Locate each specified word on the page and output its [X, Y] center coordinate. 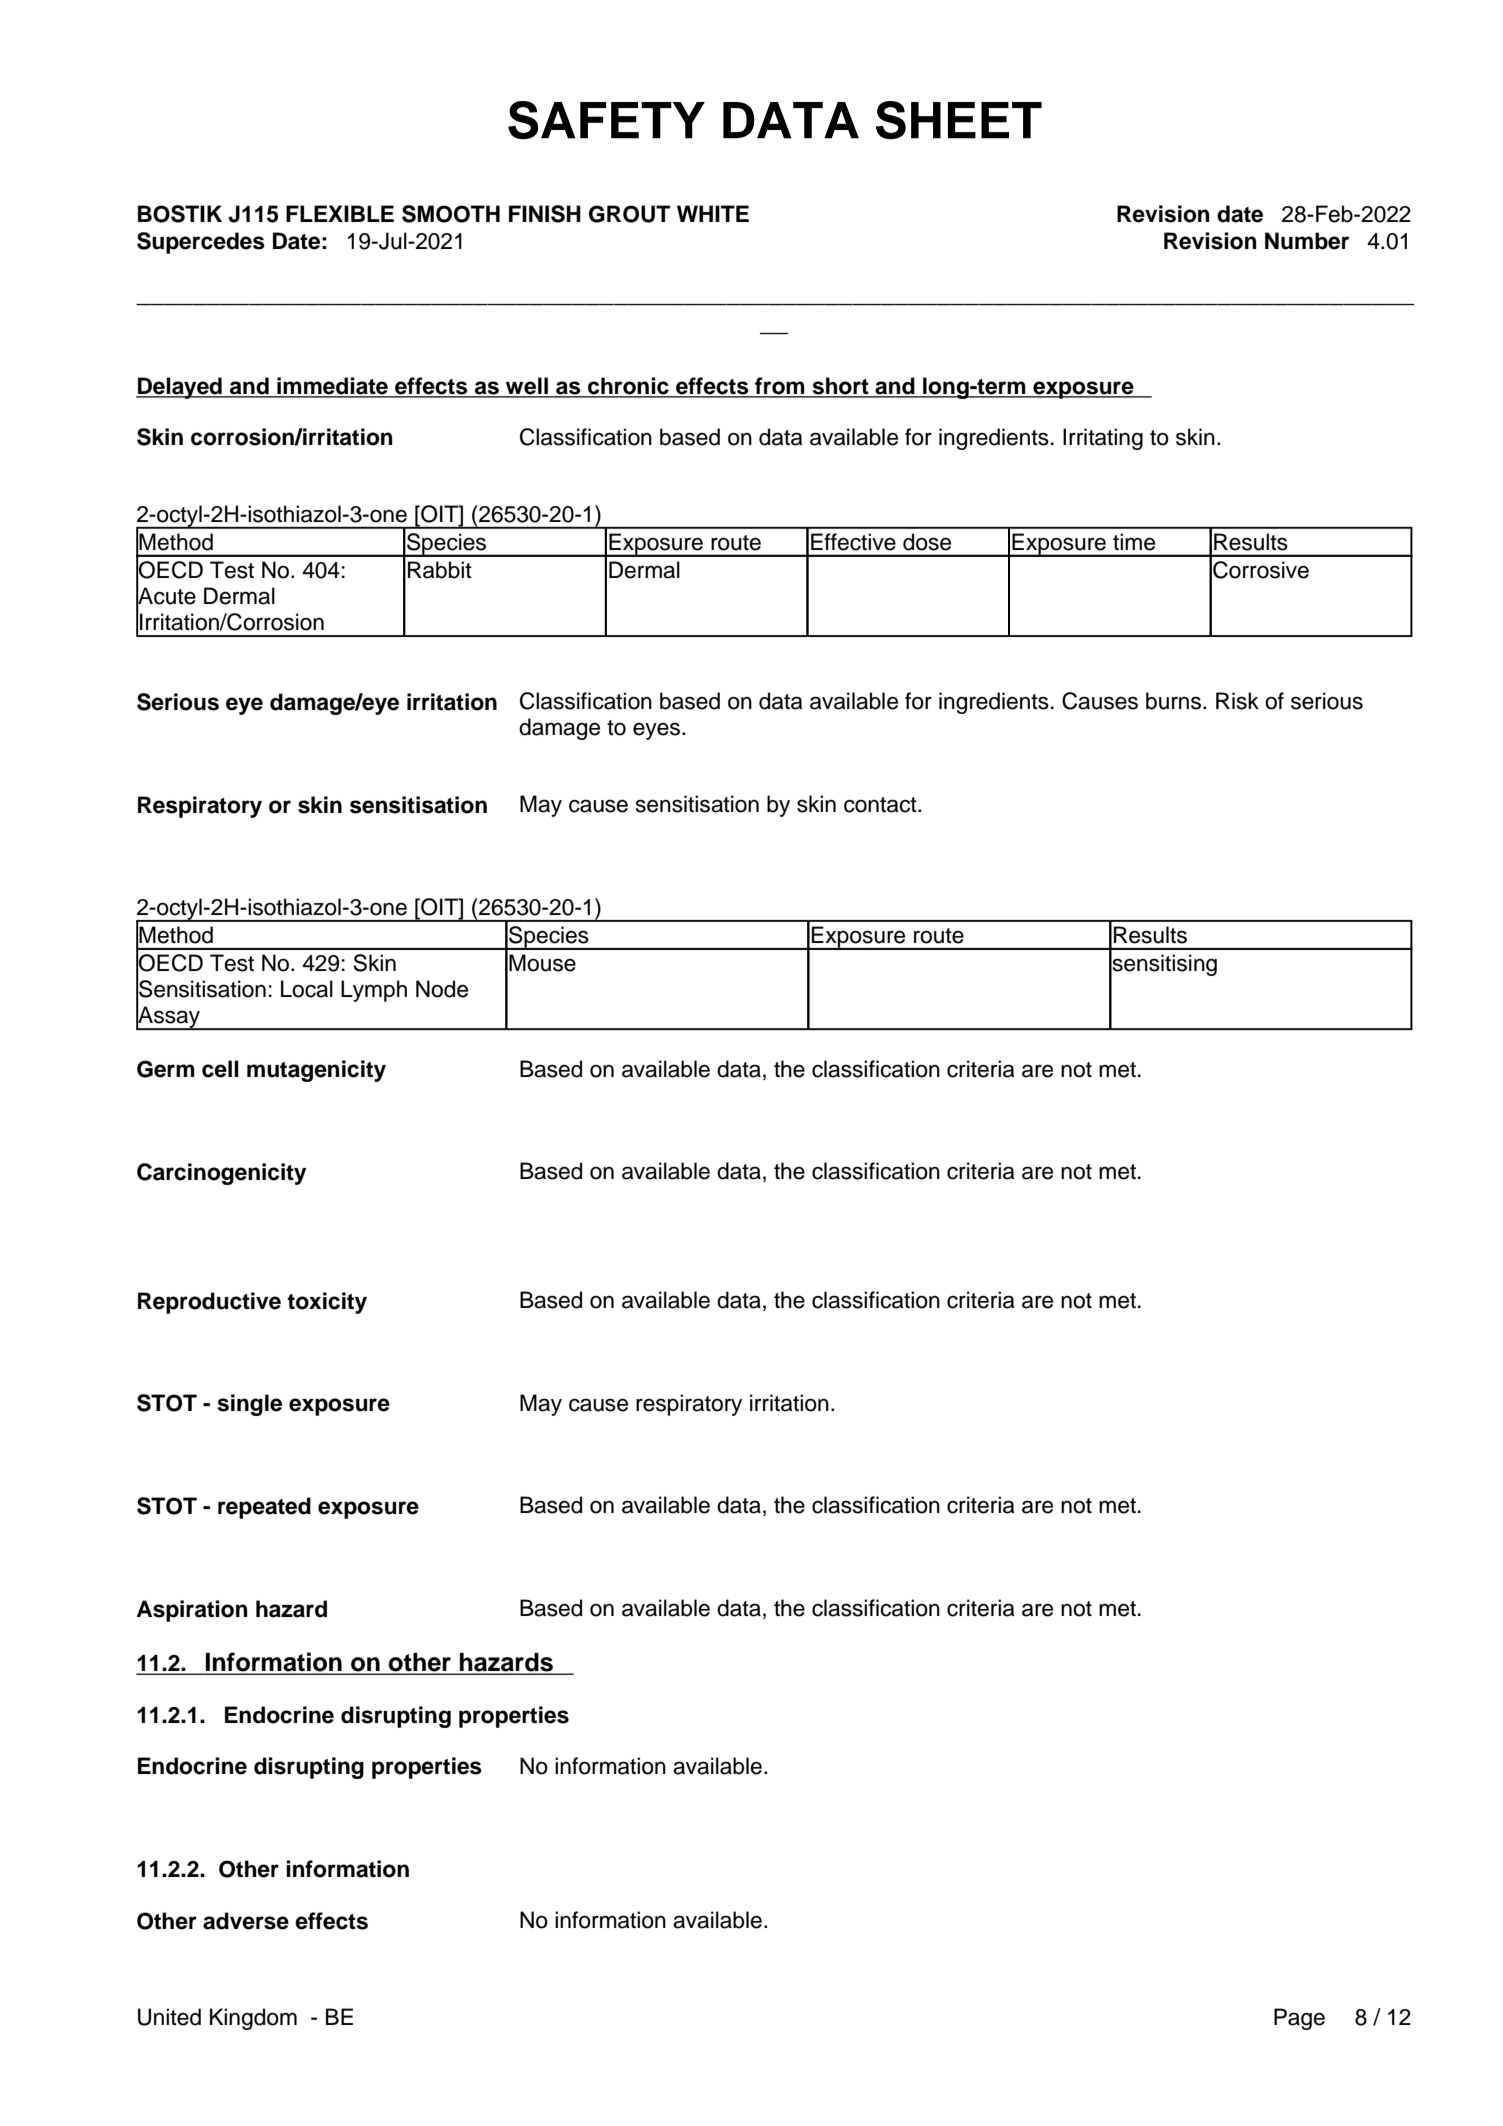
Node [442, 989]
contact [881, 805]
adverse [246, 1921]
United [169, 2017]
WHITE [713, 213]
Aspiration [192, 1611]
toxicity [327, 1303]
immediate [332, 387]
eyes [656, 731]
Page [1299, 2019]
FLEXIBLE [340, 213]
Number [1307, 241]
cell [220, 1069]
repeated [264, 1508]
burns [1175, 701]
